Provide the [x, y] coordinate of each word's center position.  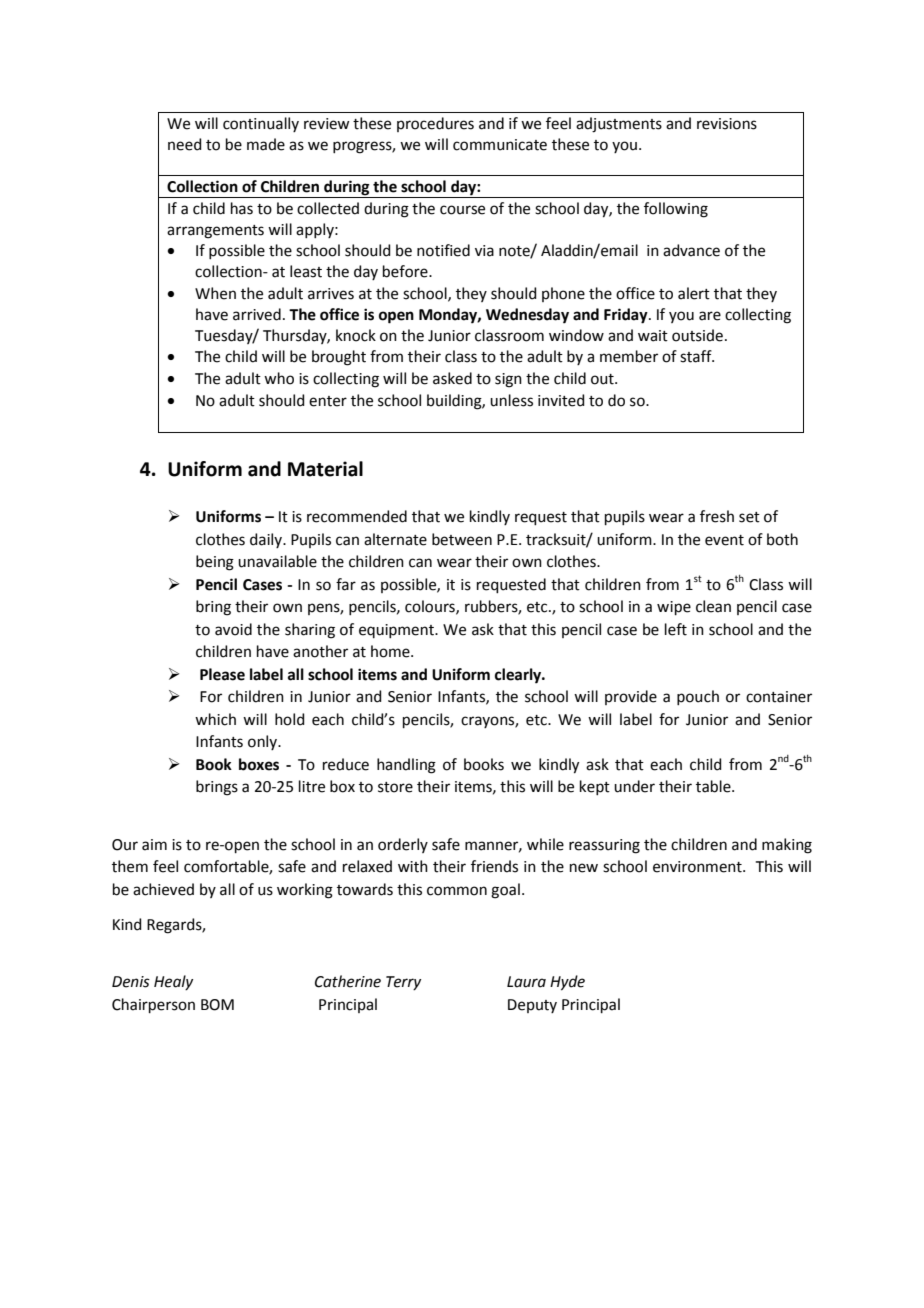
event [724, 540]
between [462, 539]
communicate [500, 145]
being [215, 563]
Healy [173, 982]
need [185, 144]
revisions [727, 124]
